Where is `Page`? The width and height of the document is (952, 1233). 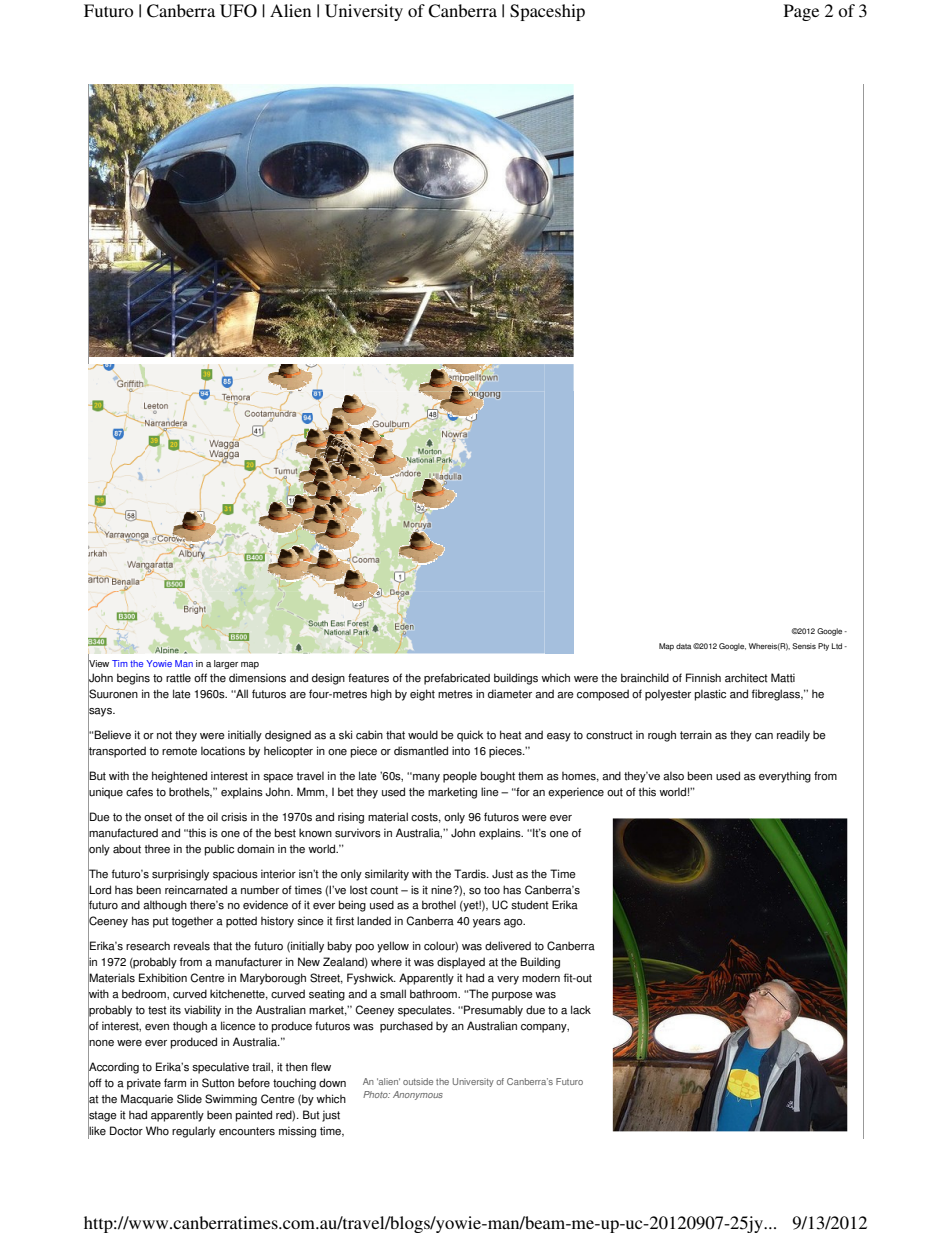 Page is located at coordinates (801, 12).
